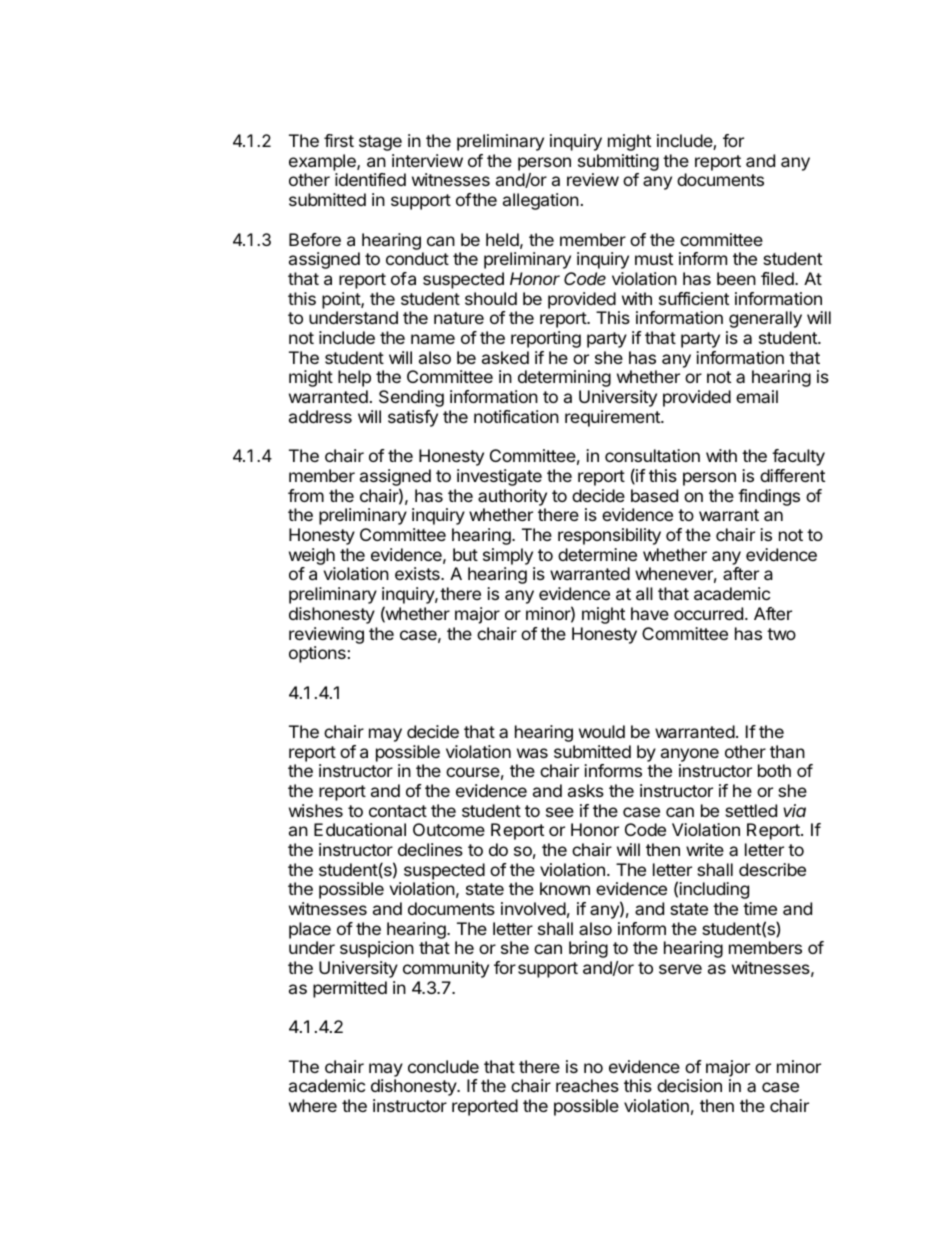 The height and width of the document is (1233, 952). What do you see at coordinates (736, 278) in the document?
I see `been` at bounding box center [736, 278].
